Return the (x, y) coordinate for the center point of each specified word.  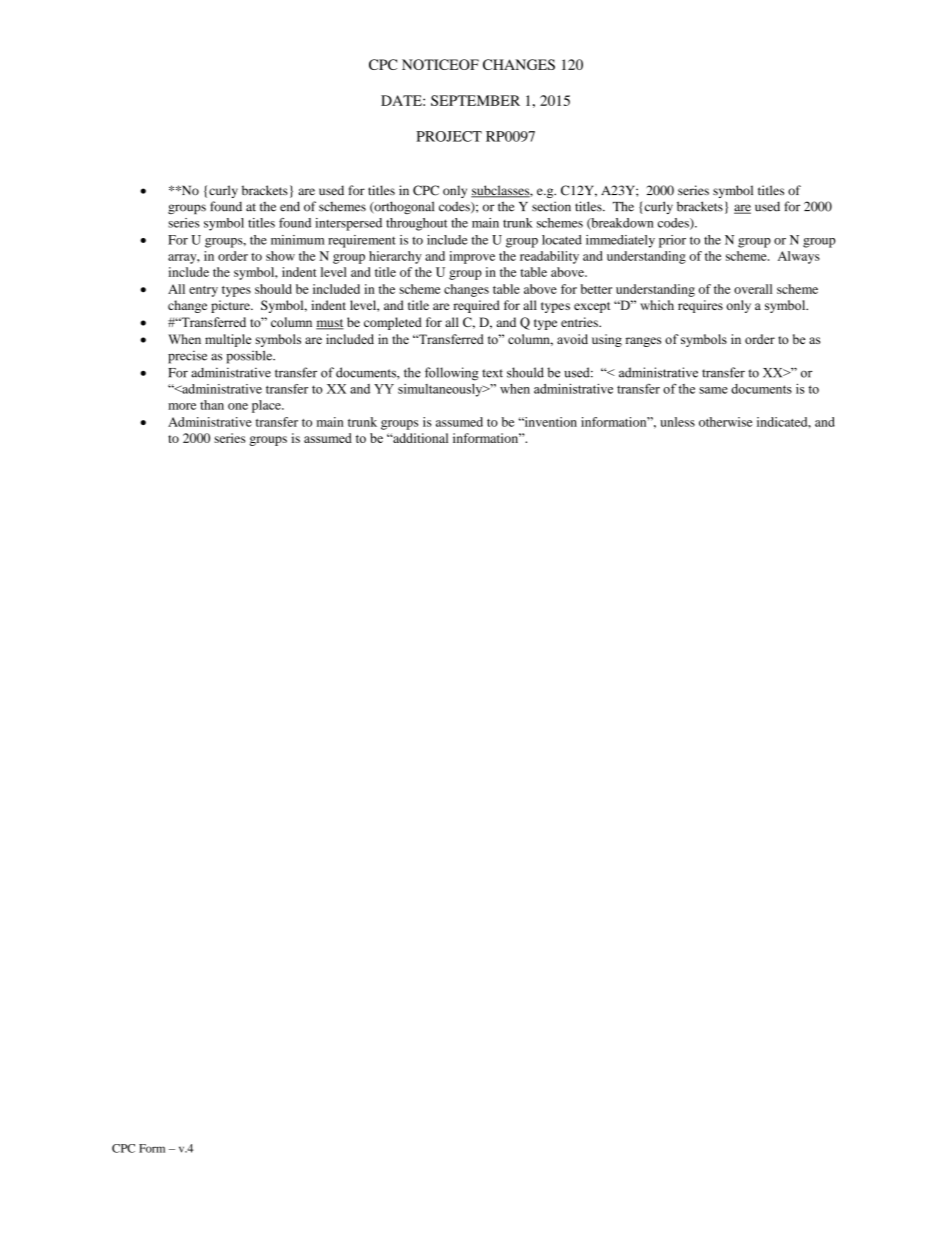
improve (472, 257)
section (551, 206)
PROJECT (449, 136)
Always (799, 257)
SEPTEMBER (475, 100)
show (280, 256)
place (267, 406)
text (492, 373)
